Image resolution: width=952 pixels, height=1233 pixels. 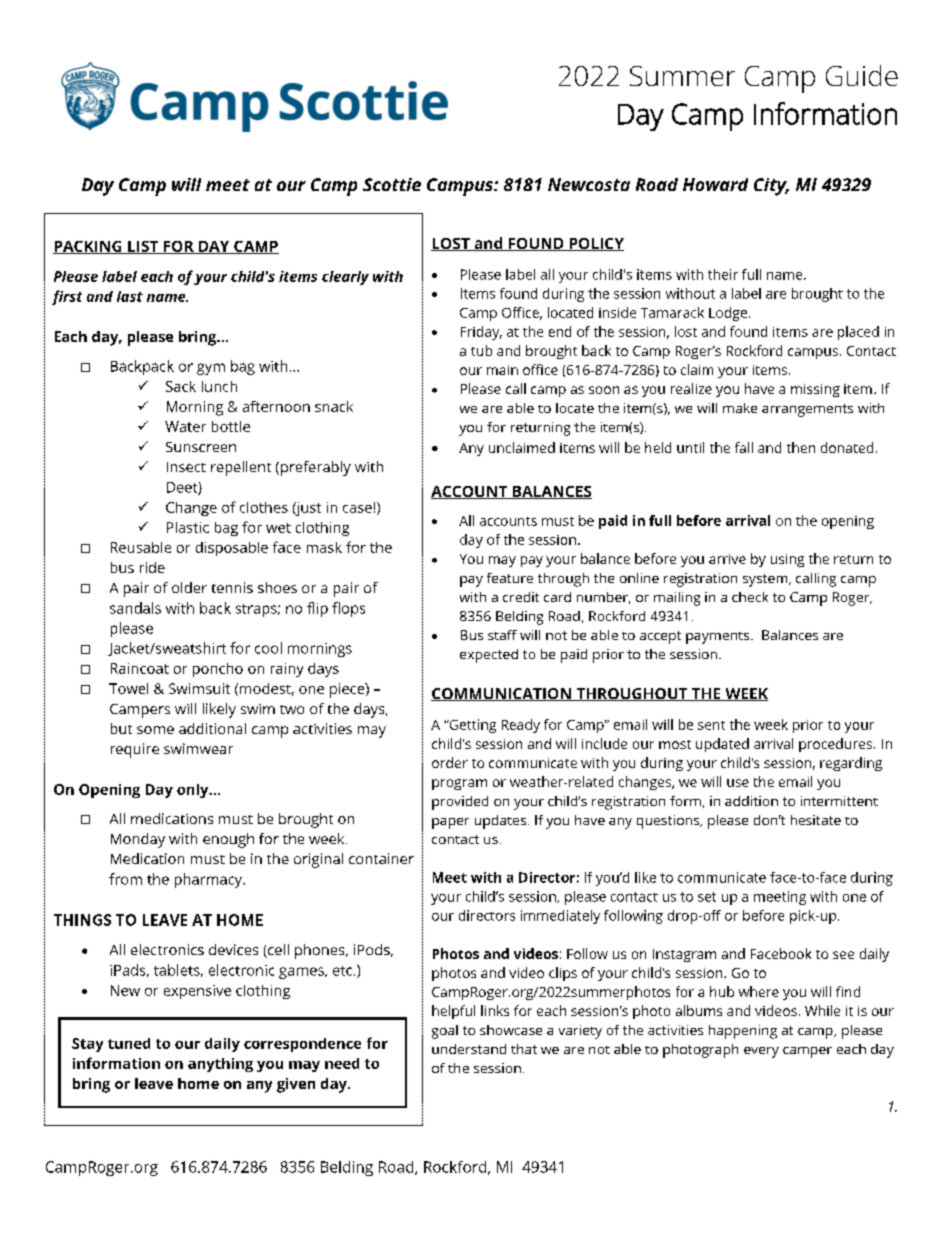 I want to click on feature, so click(x=510, y=578).
